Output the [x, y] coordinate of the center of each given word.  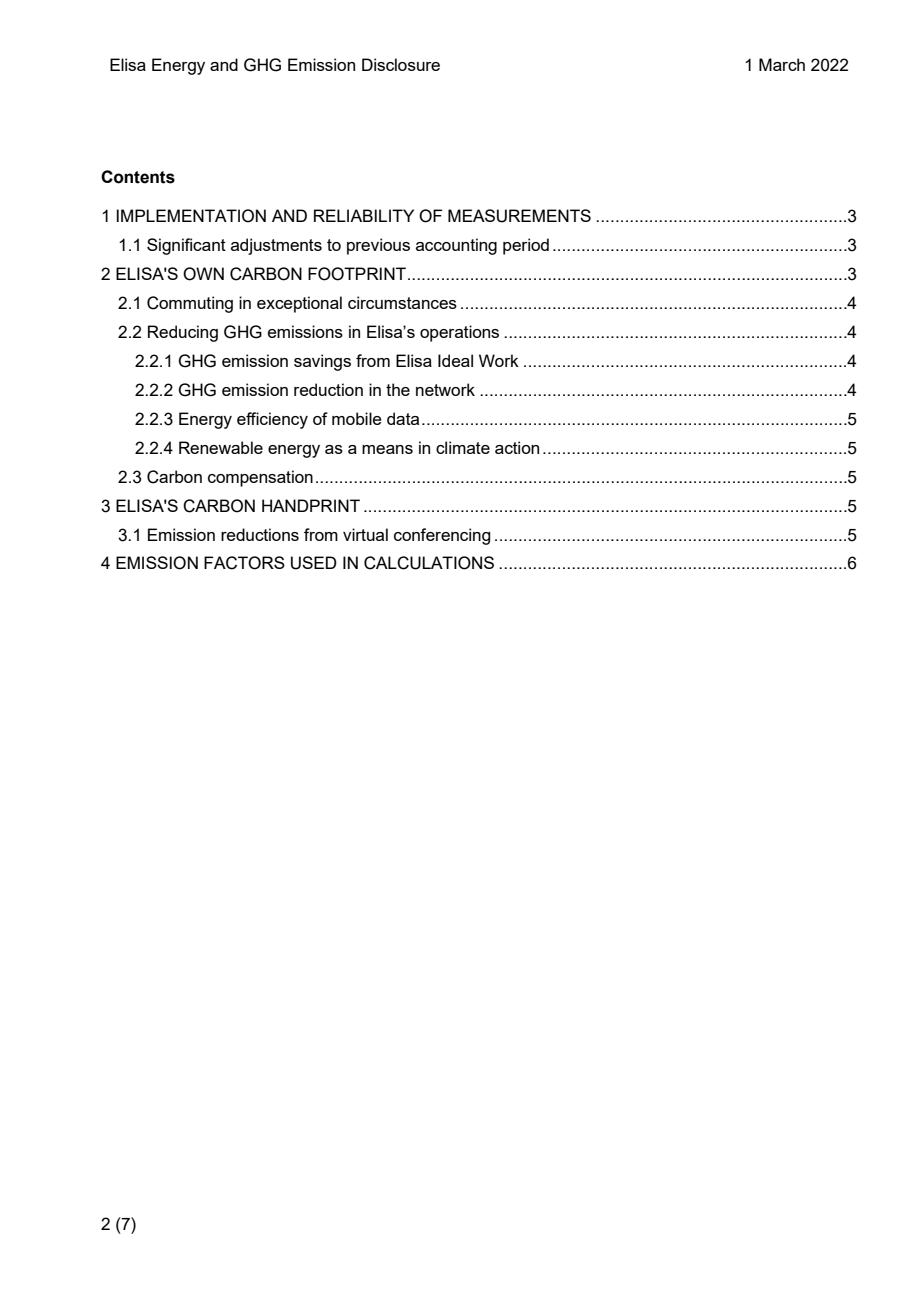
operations [459, 333]
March [782, 64]
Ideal [455, 360]
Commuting [190, 304]
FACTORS [244, 563]
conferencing [442, 536]
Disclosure [401, 64]
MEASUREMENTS [519, 216]
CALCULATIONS [429, 563]
